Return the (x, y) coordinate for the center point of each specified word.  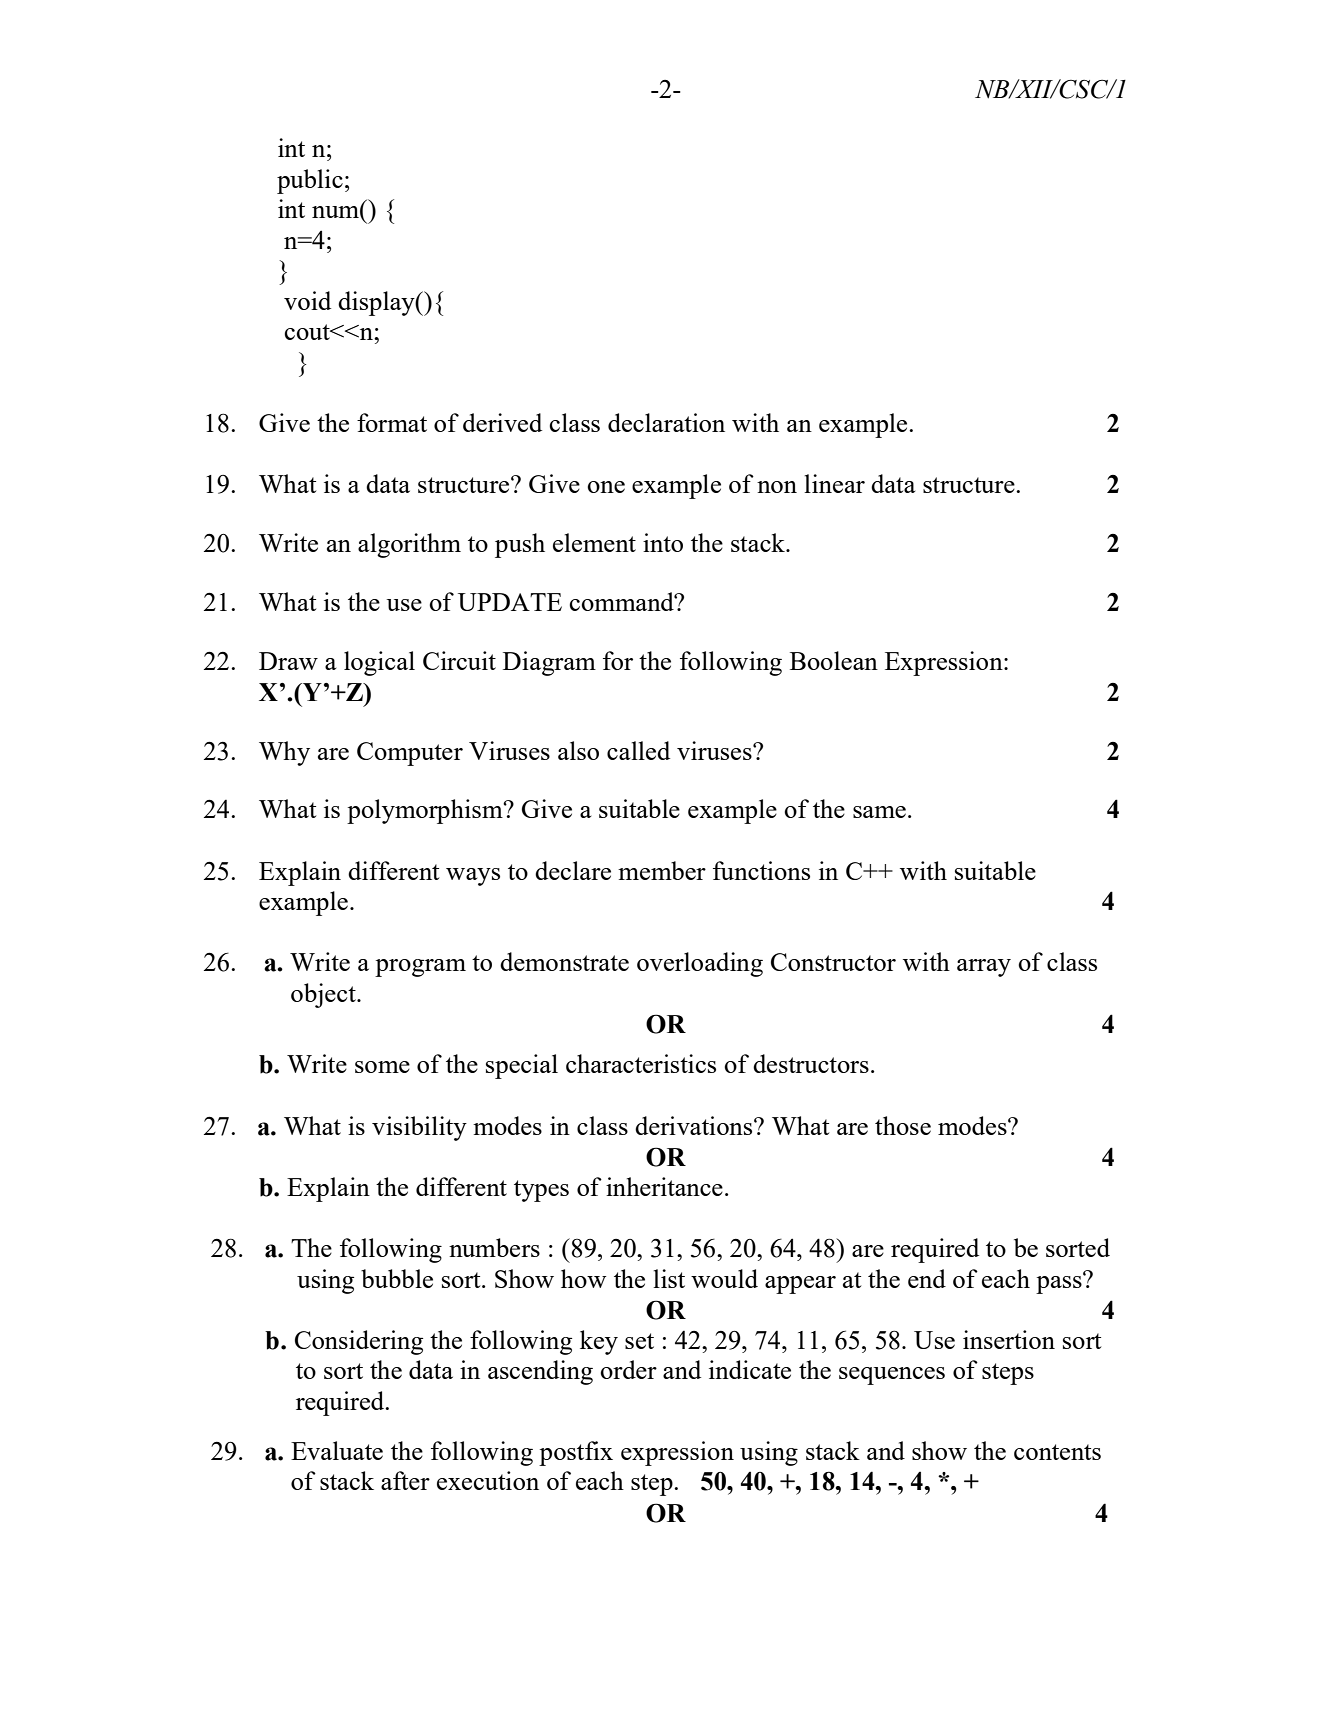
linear (834, 483)
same (879, 812)
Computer (410, 754)
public (310, 181)
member (662, 870)
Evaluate (337, 1450)
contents (1057, 1452)
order (628, 1369)
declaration (666, 422)
